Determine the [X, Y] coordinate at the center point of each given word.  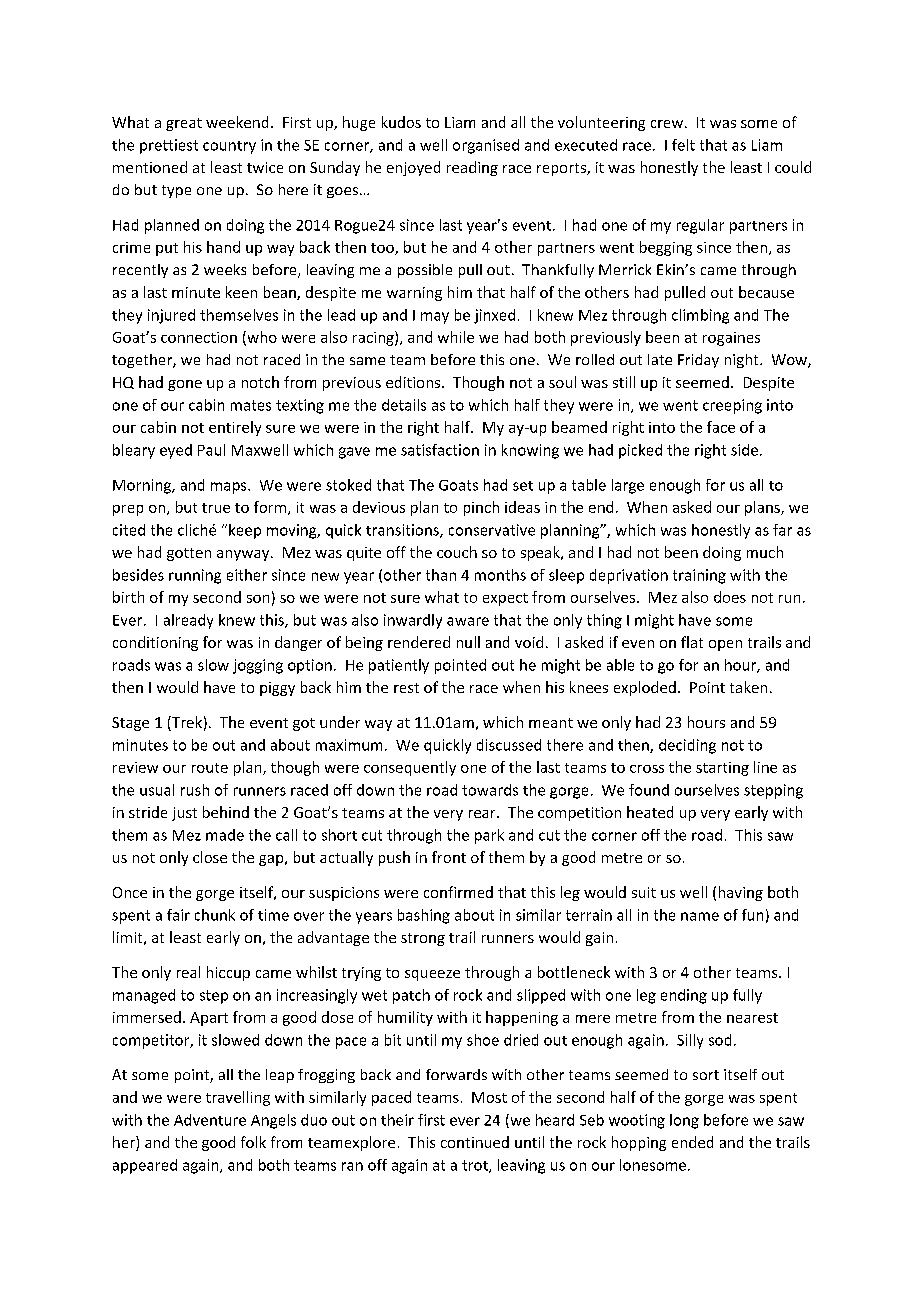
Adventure [210, 1120]
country [229, 147]
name [700, 916]
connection [199, 337]
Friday [698, 361]
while [456, 337]
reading [472, 168]
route [210, 768]
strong [423, 939]
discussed [509, 745]
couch [457, 552]
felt [683, 145]
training [699, 576]
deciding [687, 746]
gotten [189, 554]
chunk [215, 915]
